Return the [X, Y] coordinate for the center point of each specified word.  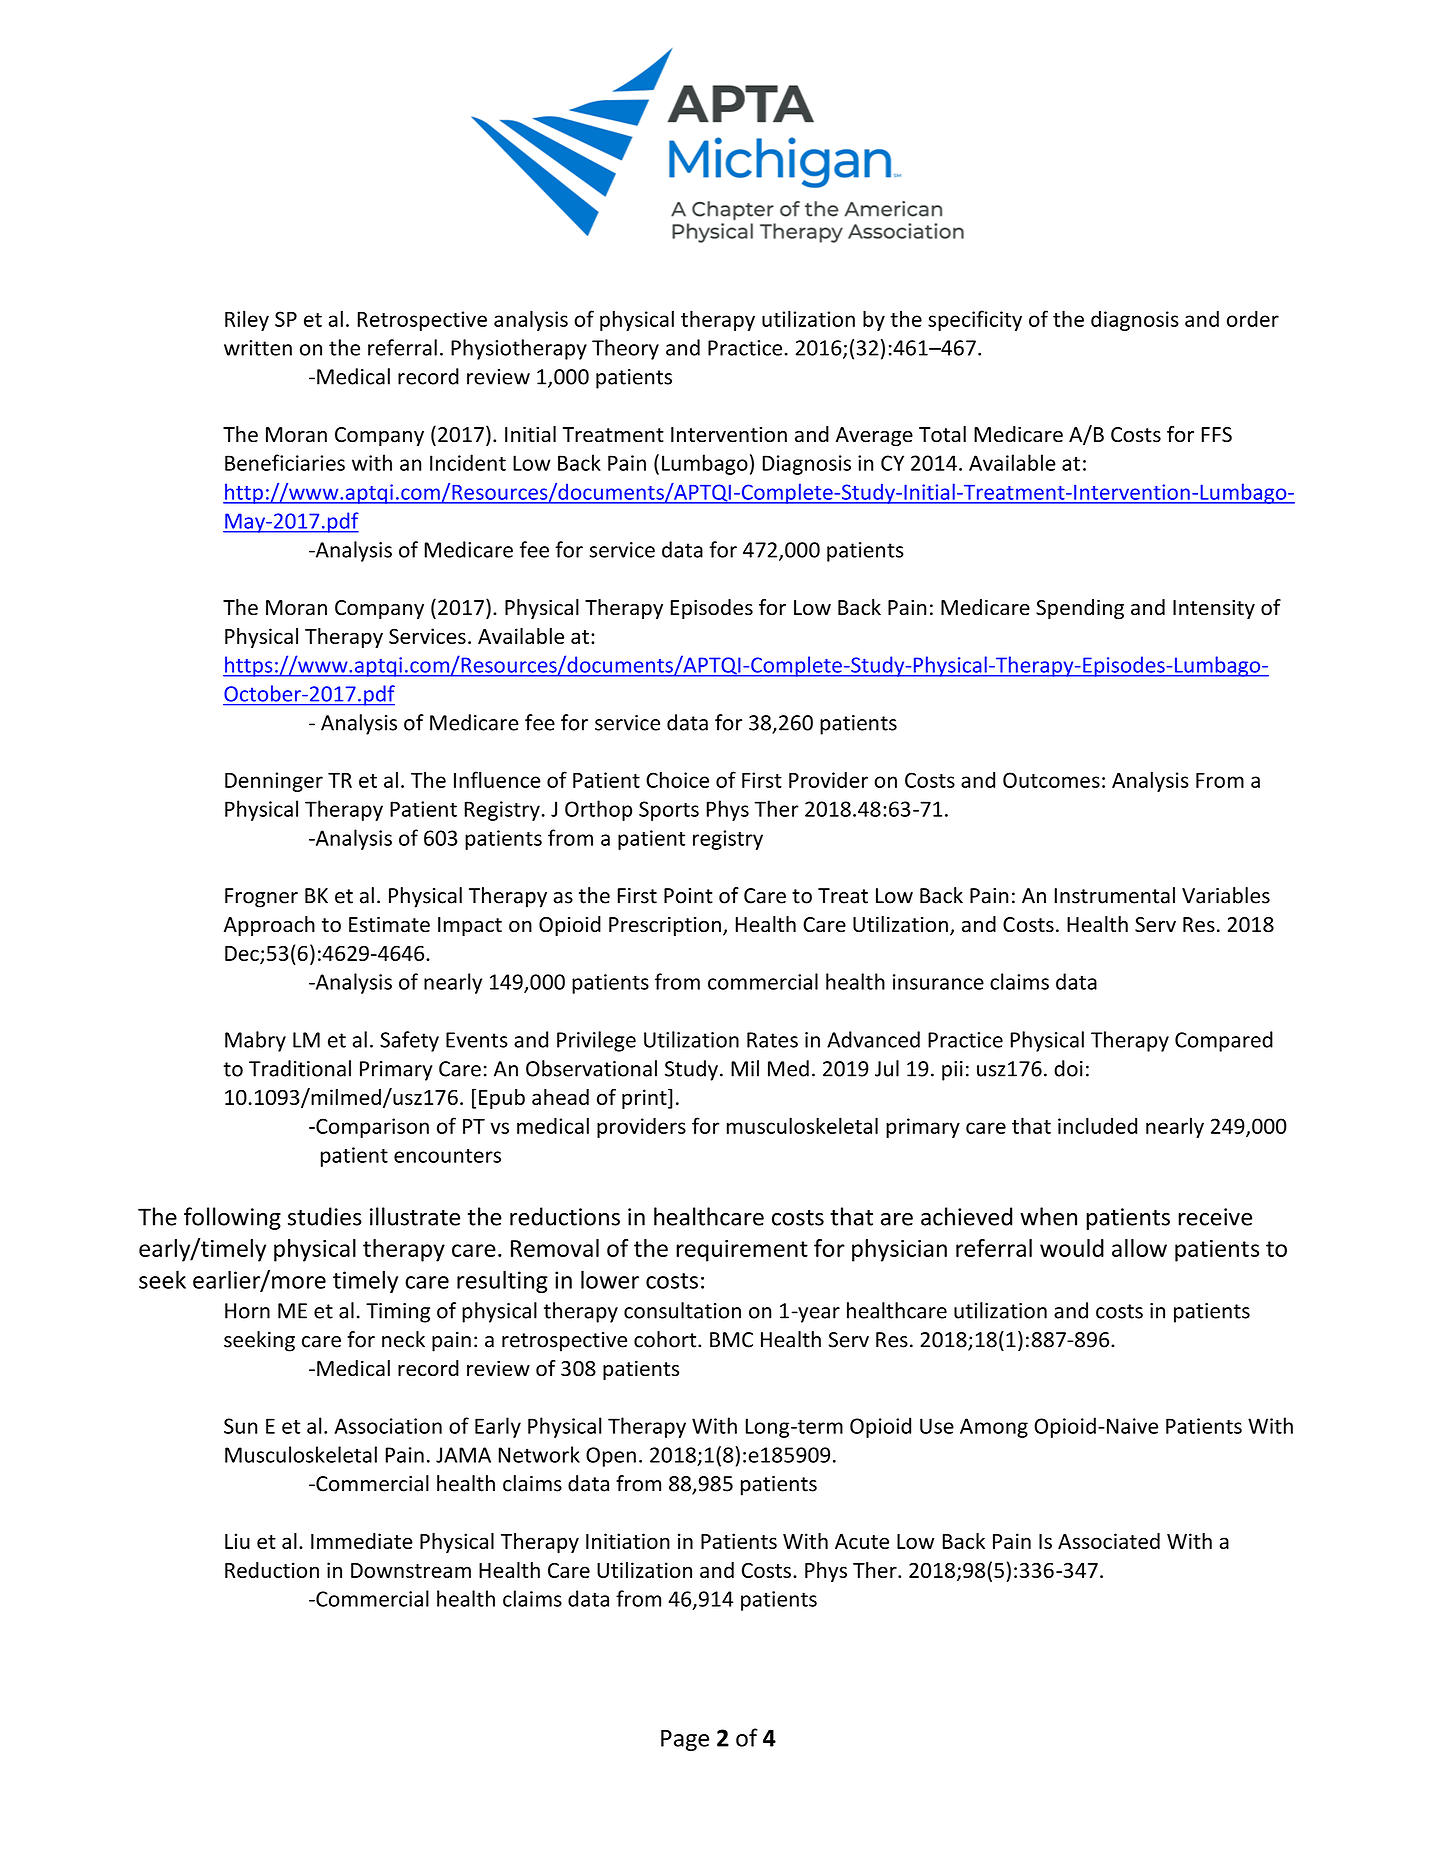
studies [325, 1216]
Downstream [411, 1570]
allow [1139, 1248]
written [258, 348]
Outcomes [1051, 780]
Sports [669, 811]
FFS [1216, 435]
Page [685, 1740]
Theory [625, 349]
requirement [742, 1251]
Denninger [274, 782]
